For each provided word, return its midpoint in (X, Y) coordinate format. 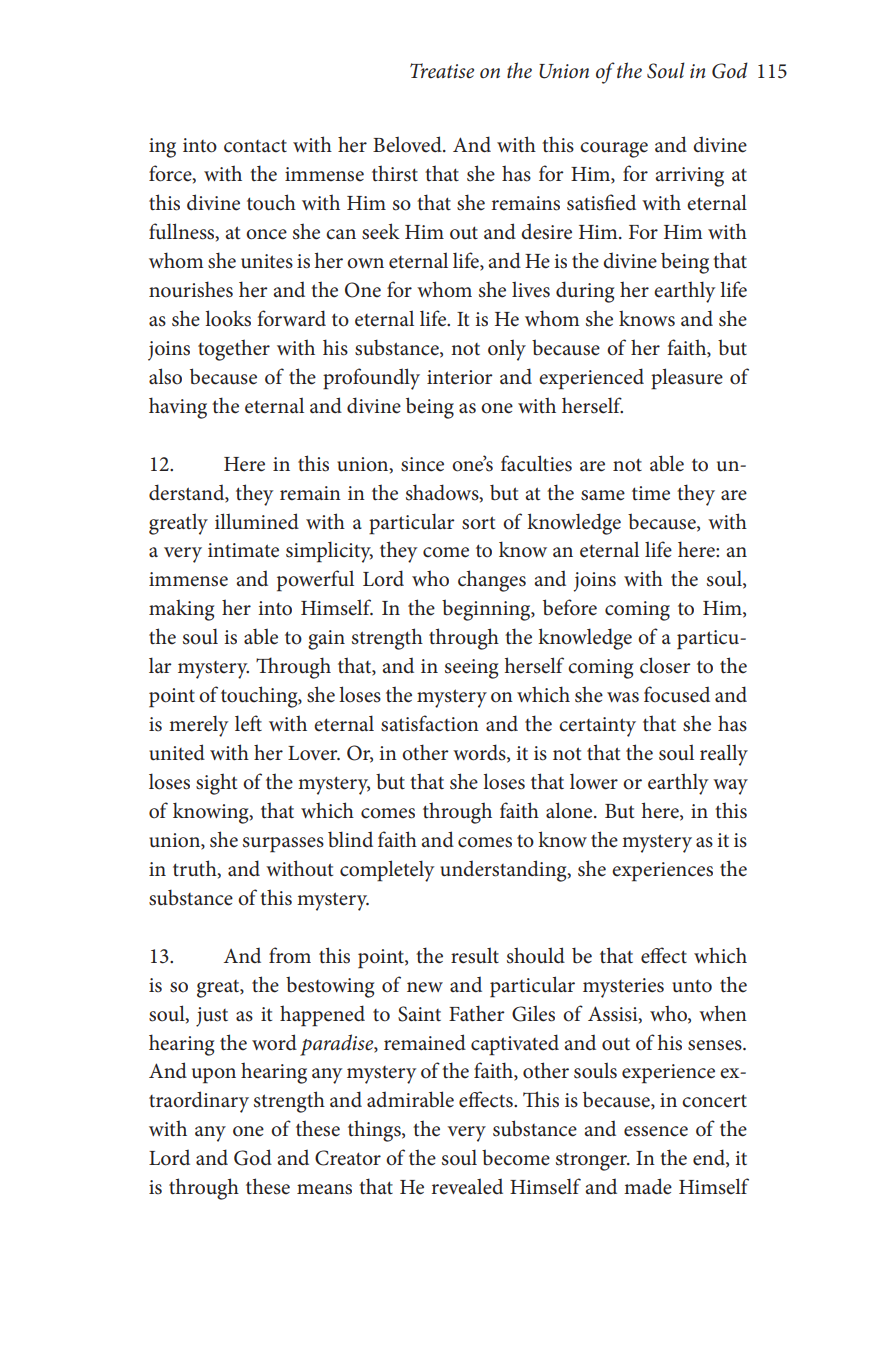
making (181, 610)
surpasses (283, 845)
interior (460, 377)
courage (614, 150)
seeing (471, 669)
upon (214, 1076)
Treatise (442, 71)
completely (387, 871)
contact (255, 146)
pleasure (687, 379)
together (234, 350)
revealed (467, 1186)
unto (692, 986)
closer (665, 665)
